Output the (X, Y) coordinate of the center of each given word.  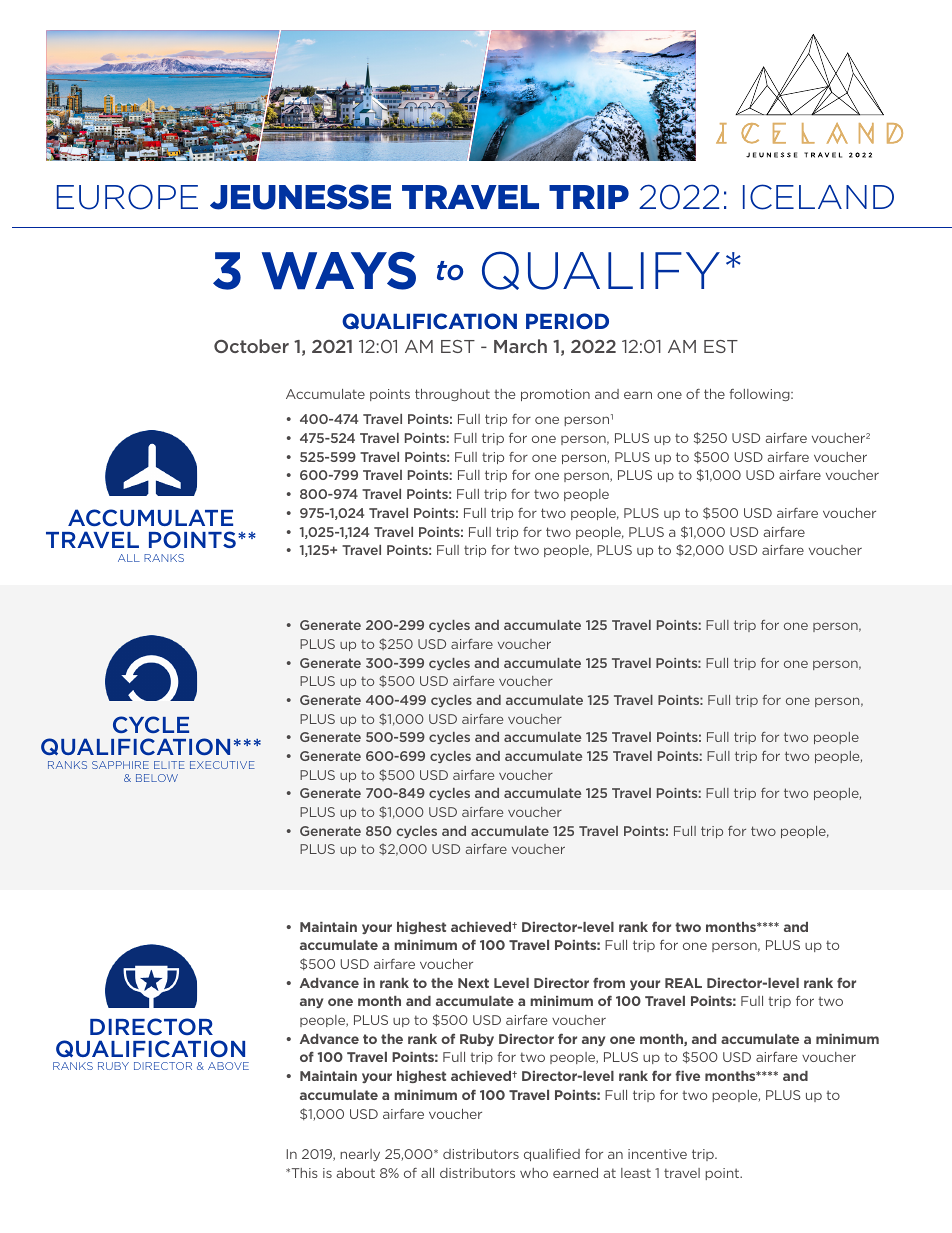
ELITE (169, 765)
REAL (683, 983)
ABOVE (228, 1066)
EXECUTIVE (222, 765)
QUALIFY (601, 270)
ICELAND (818, 197)
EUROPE (127, 197)
